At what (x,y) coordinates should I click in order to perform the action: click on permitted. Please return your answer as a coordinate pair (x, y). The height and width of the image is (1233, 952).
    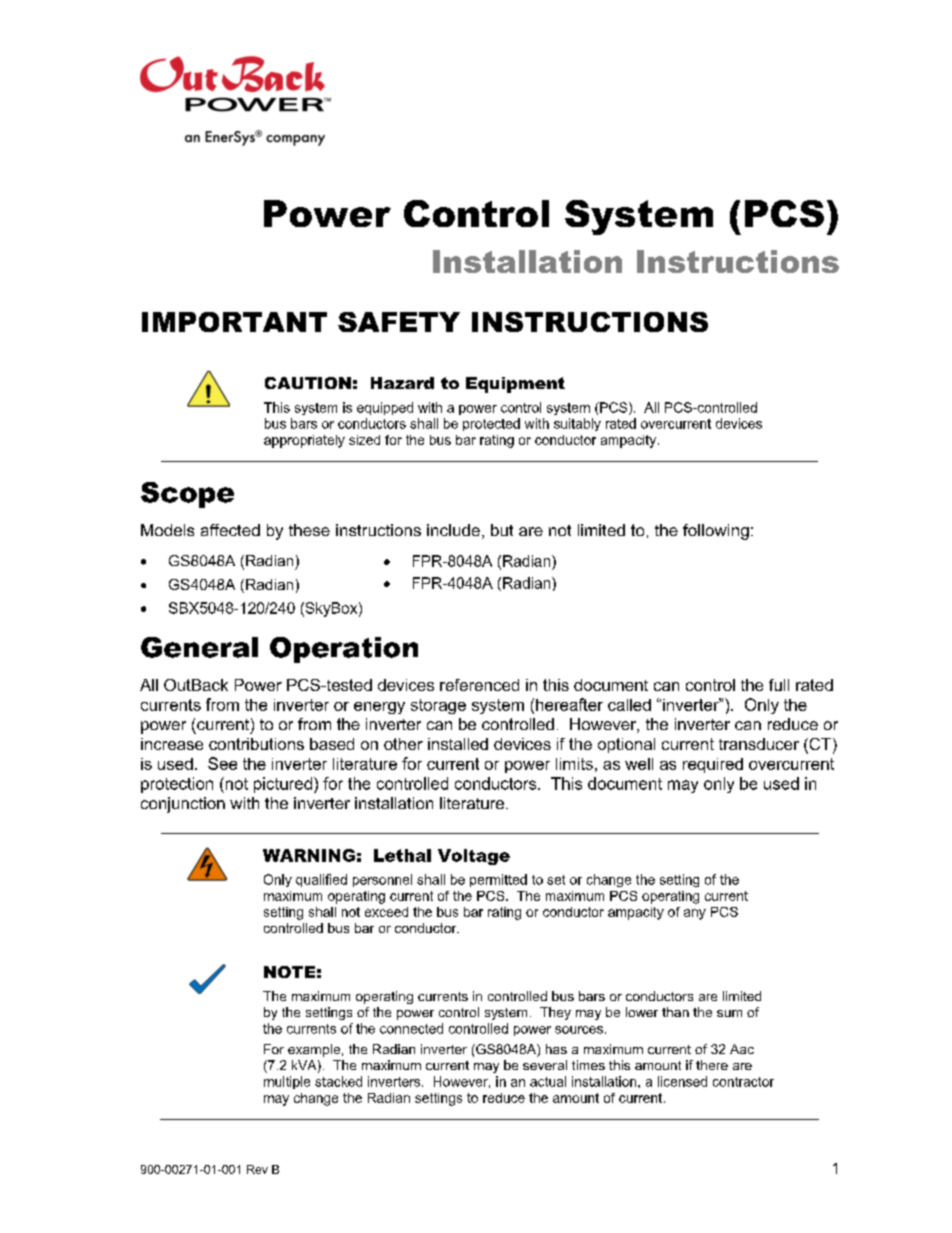
    Looking at the image, I should click on (498, 880).
